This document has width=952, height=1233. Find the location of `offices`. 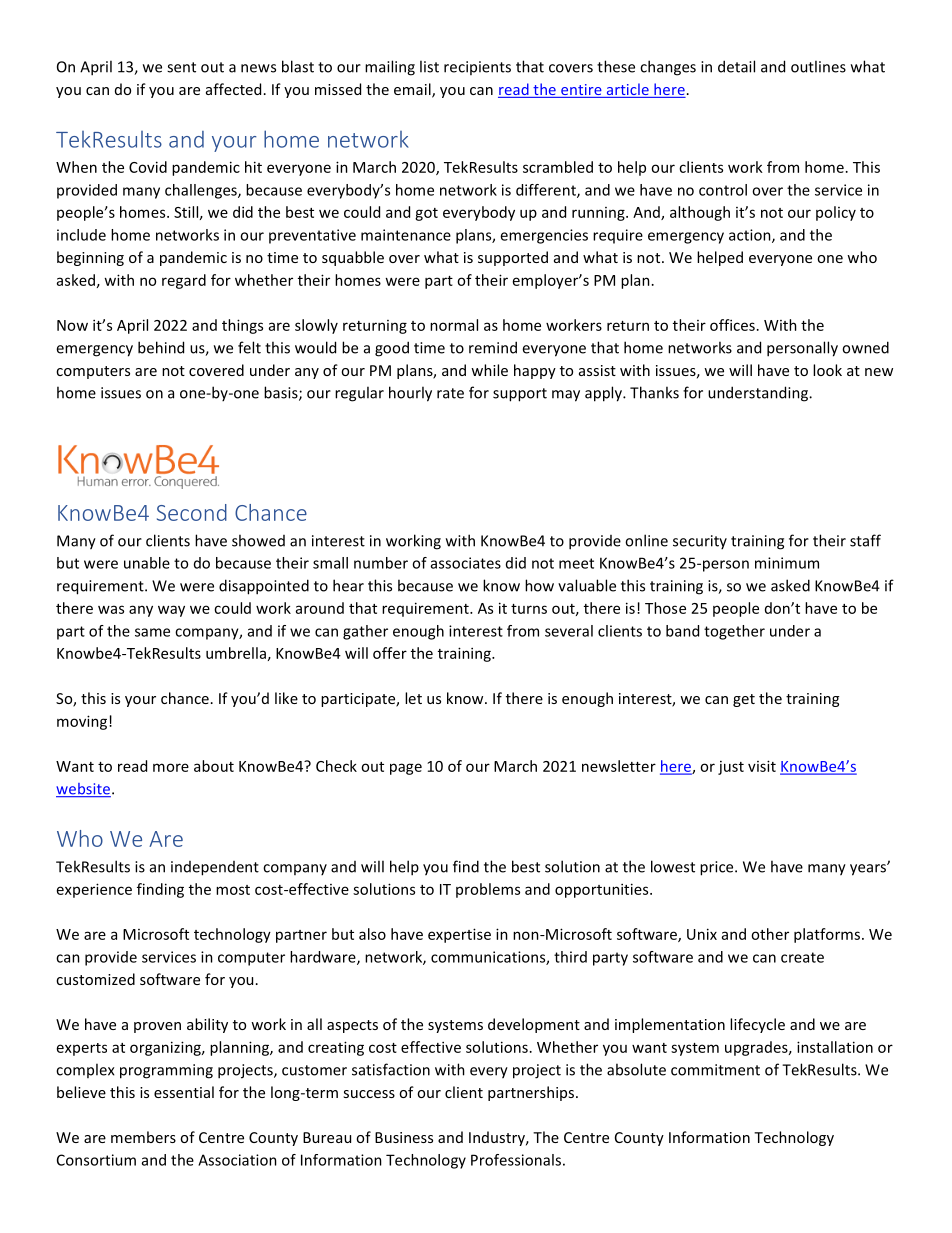

offices is located at coordinates (732, 325).
